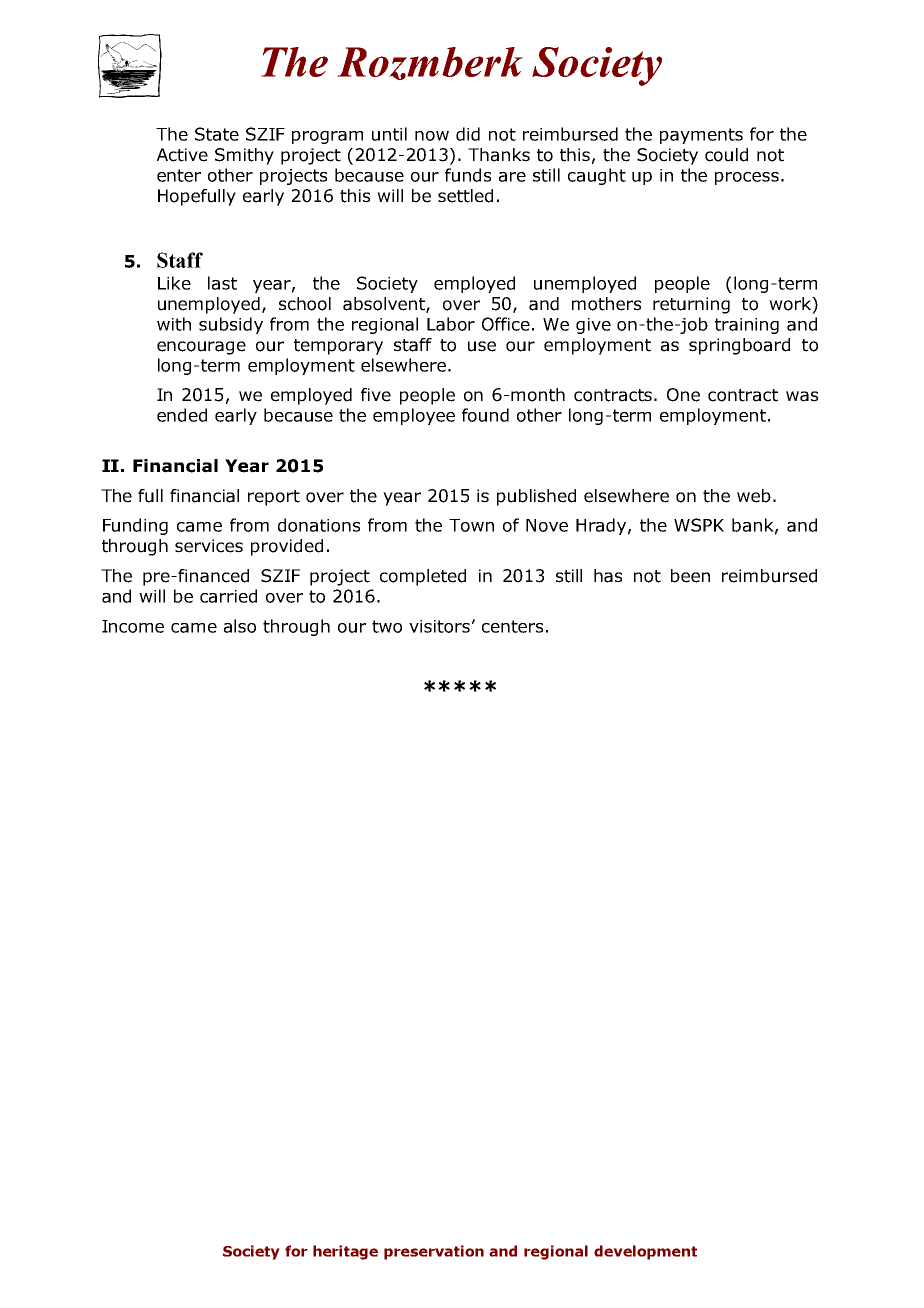  What do you see at coordinates (439, 626) in the document?
I see `visitors` at bounding box center [439, 626].
